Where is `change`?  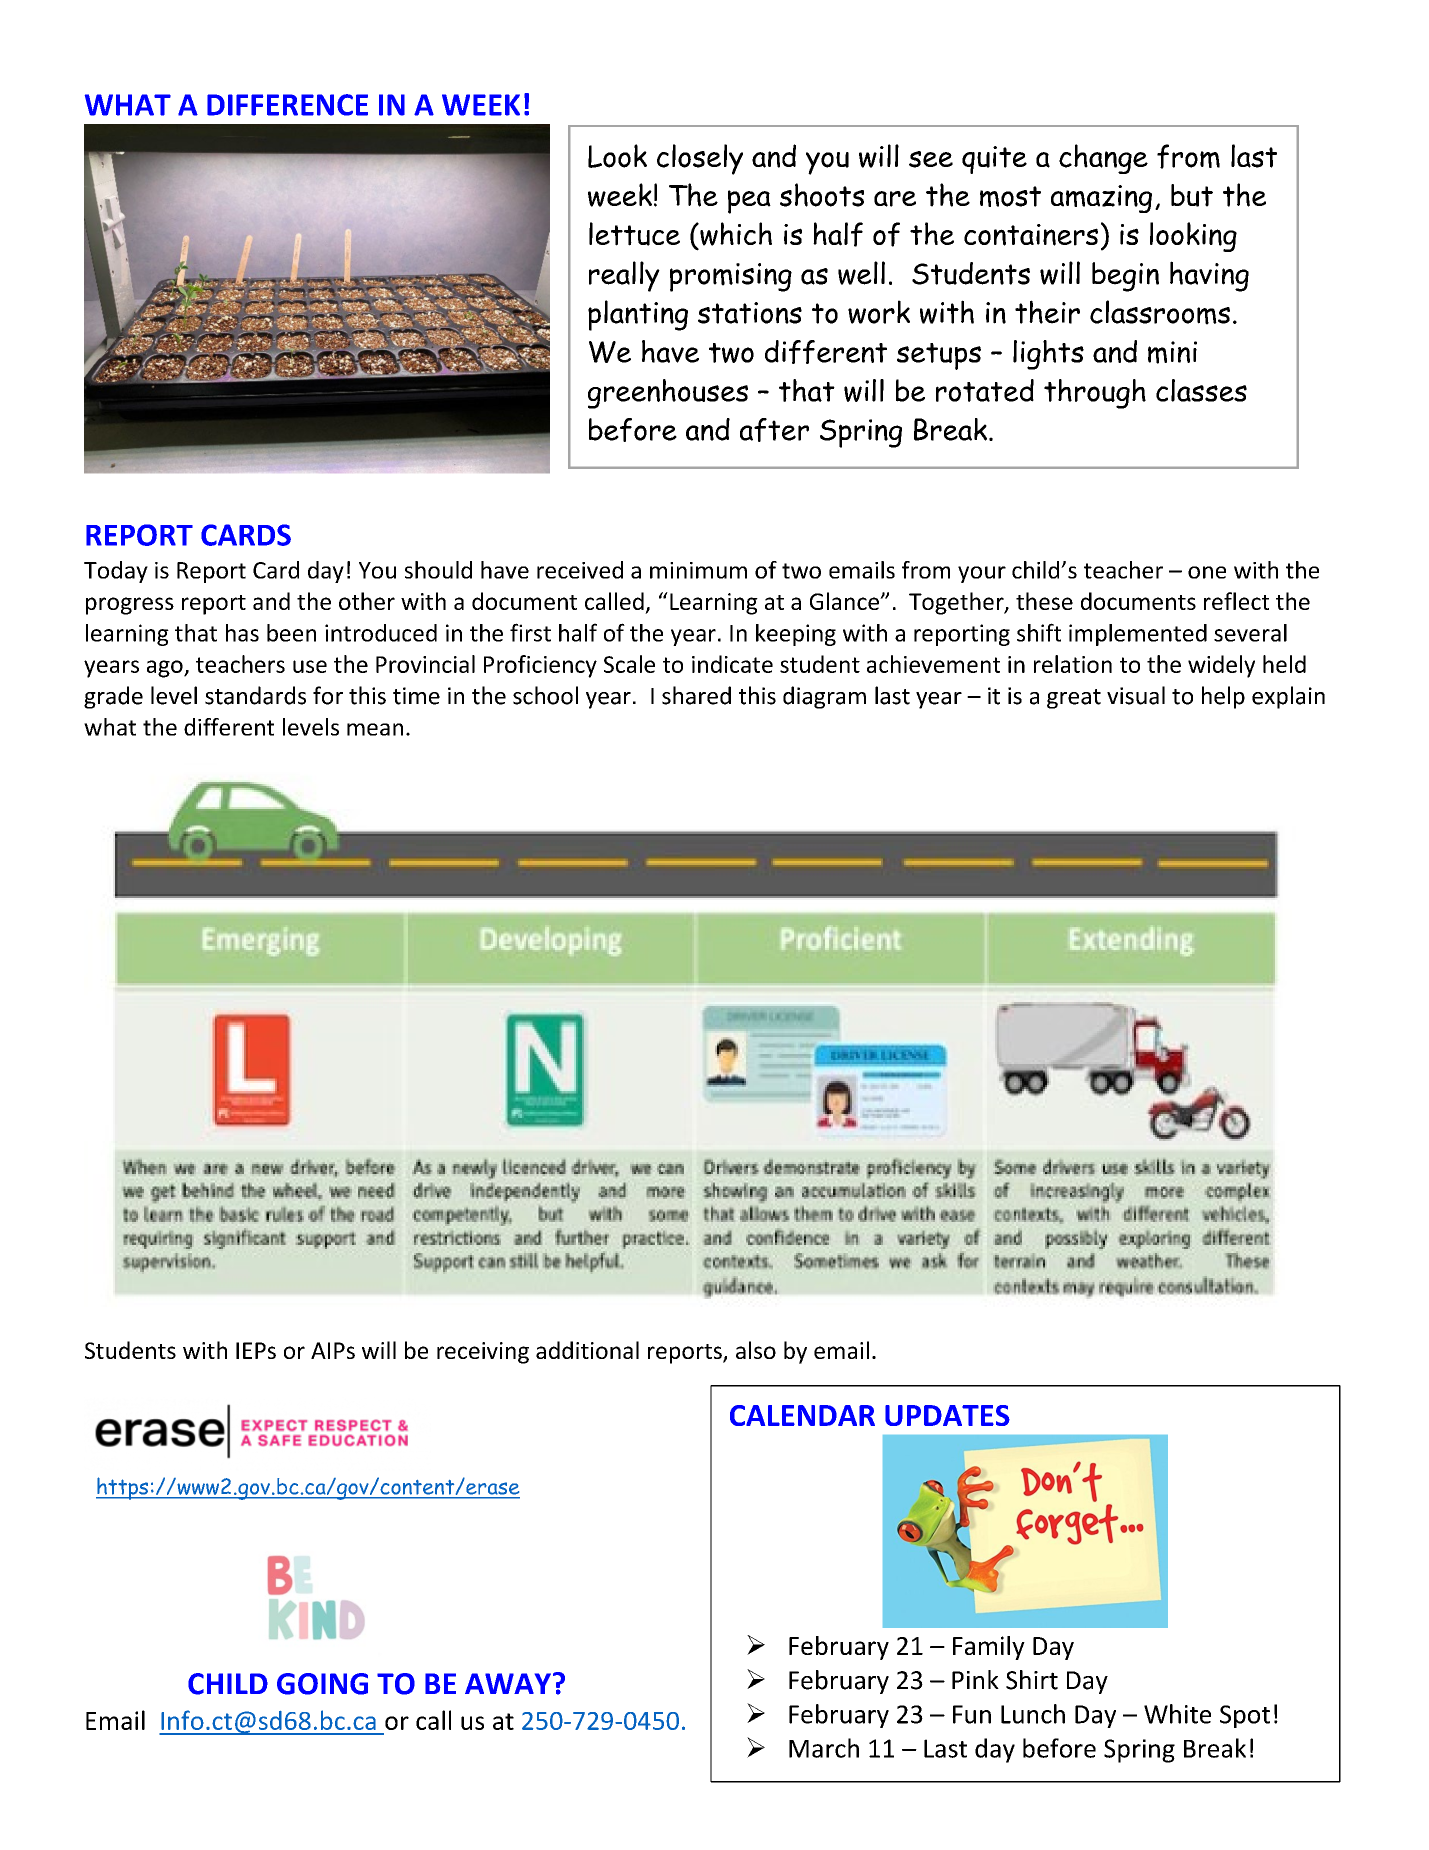
change is located at coordinates (1103, 159).
